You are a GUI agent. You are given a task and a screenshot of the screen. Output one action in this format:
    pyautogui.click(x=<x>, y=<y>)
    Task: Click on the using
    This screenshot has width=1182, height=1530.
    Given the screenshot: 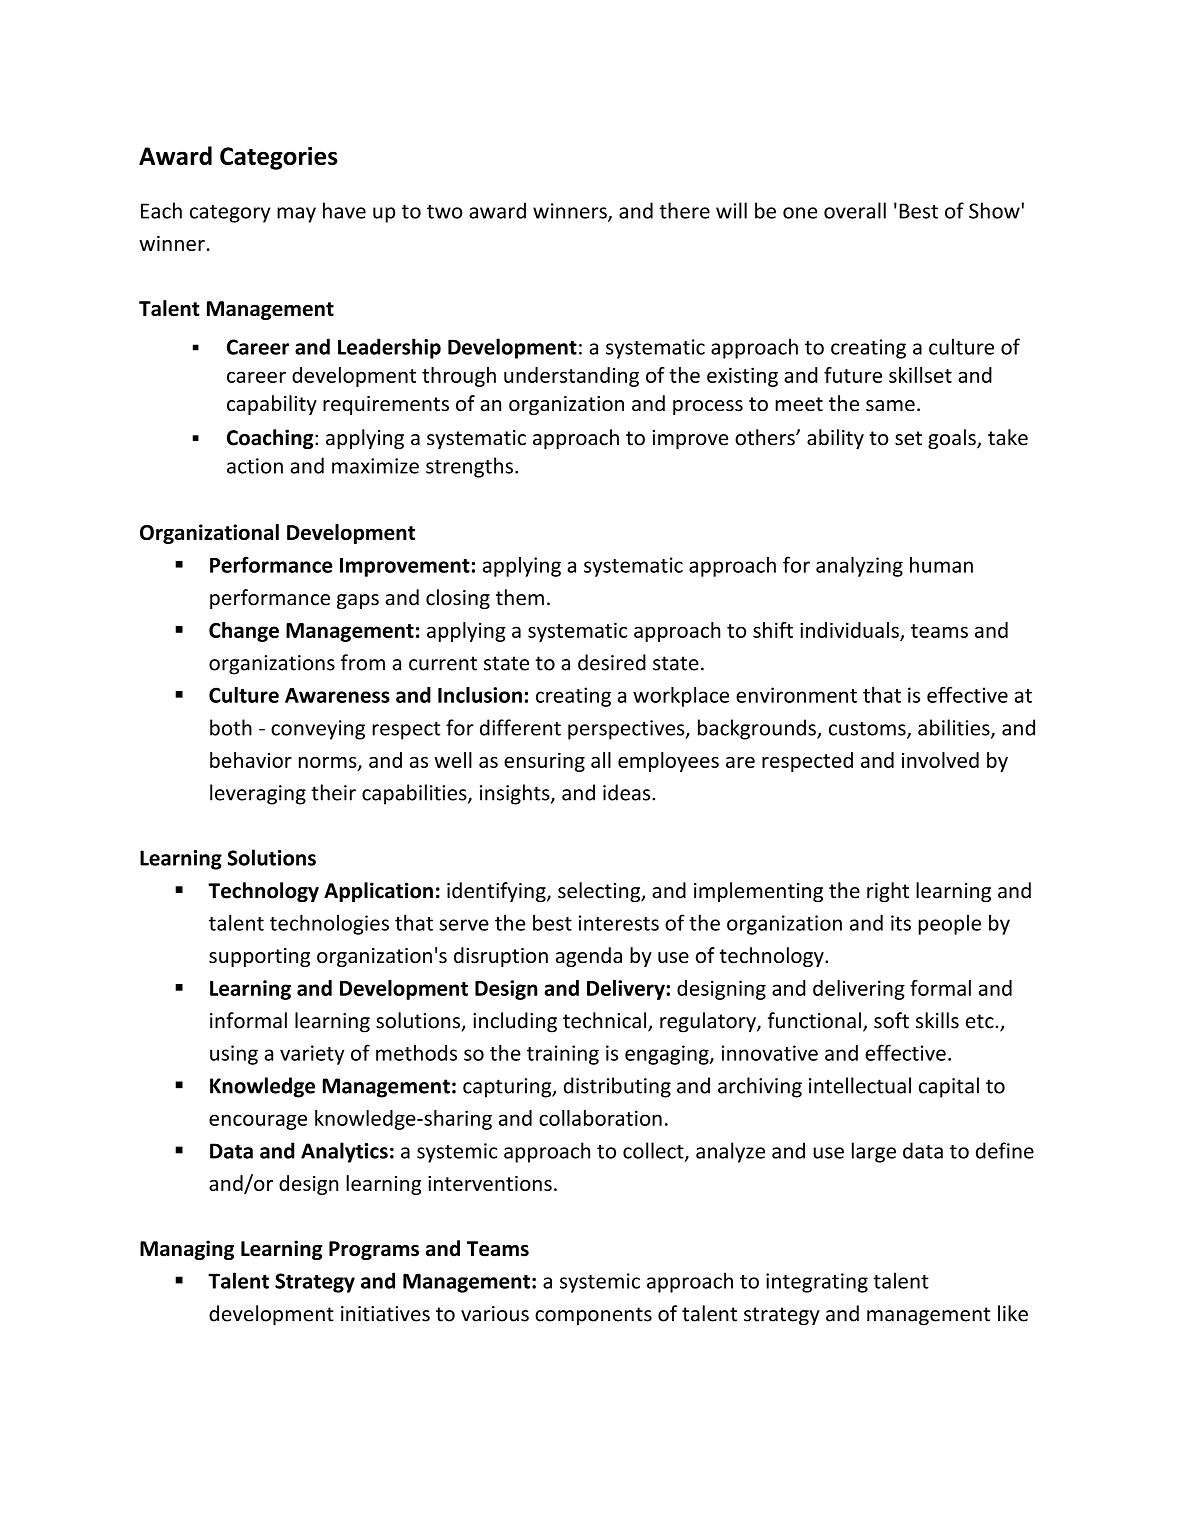 What is the action you would take?
    pyautogui.click(x=234, y=1055)
